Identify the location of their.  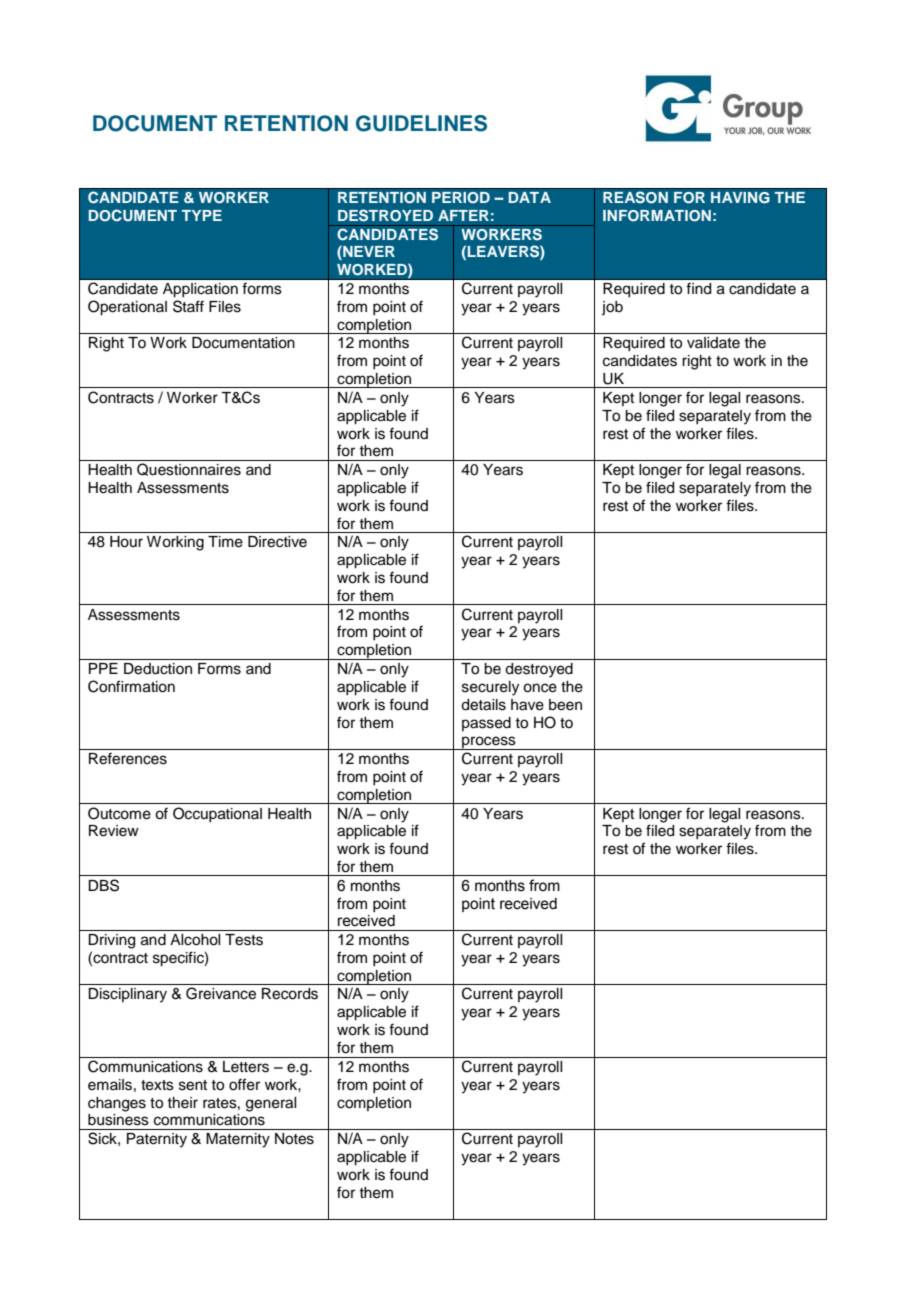
(182, 1103).
